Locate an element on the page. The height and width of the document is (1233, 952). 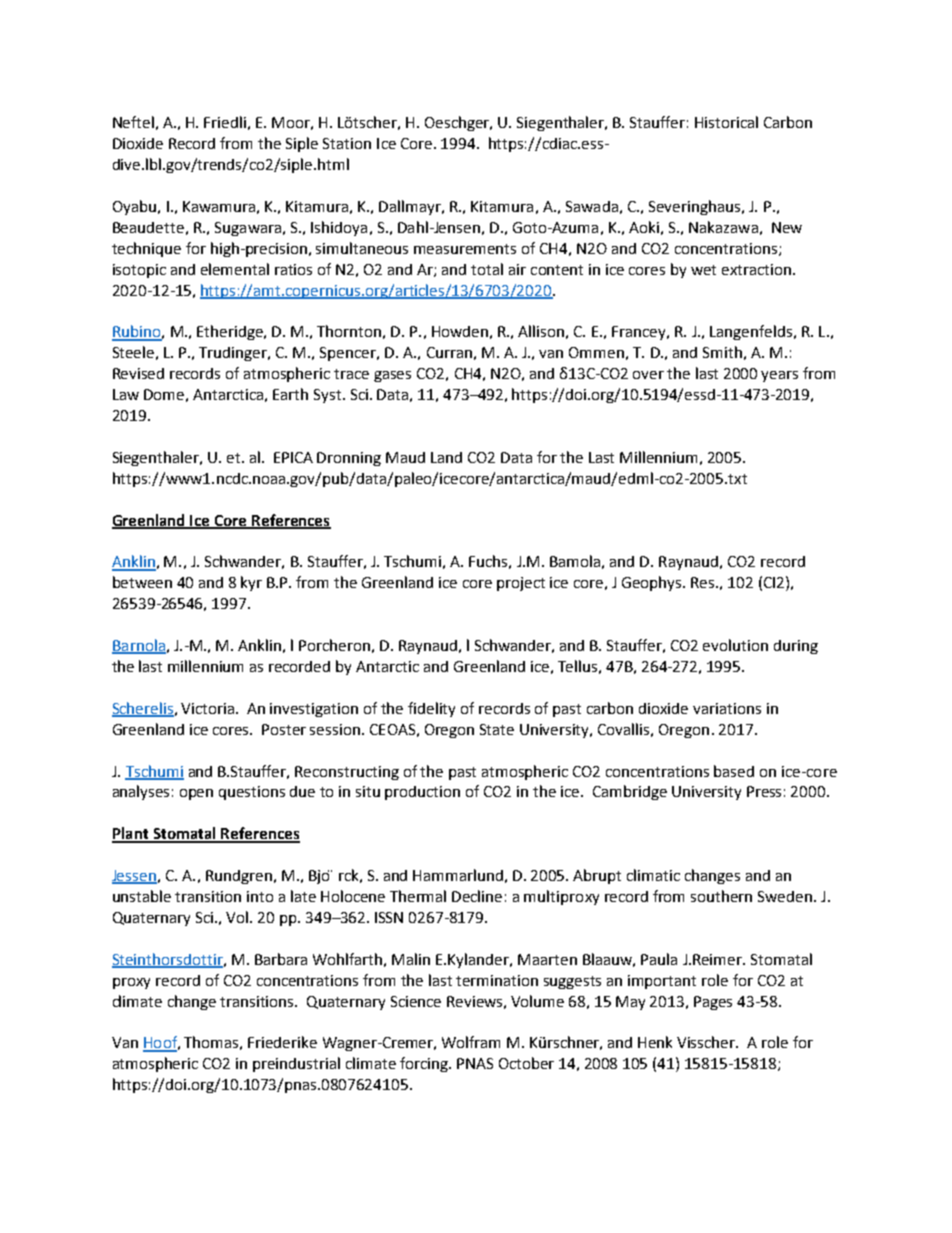
Sugawara is located at coordinates (248, 229).
